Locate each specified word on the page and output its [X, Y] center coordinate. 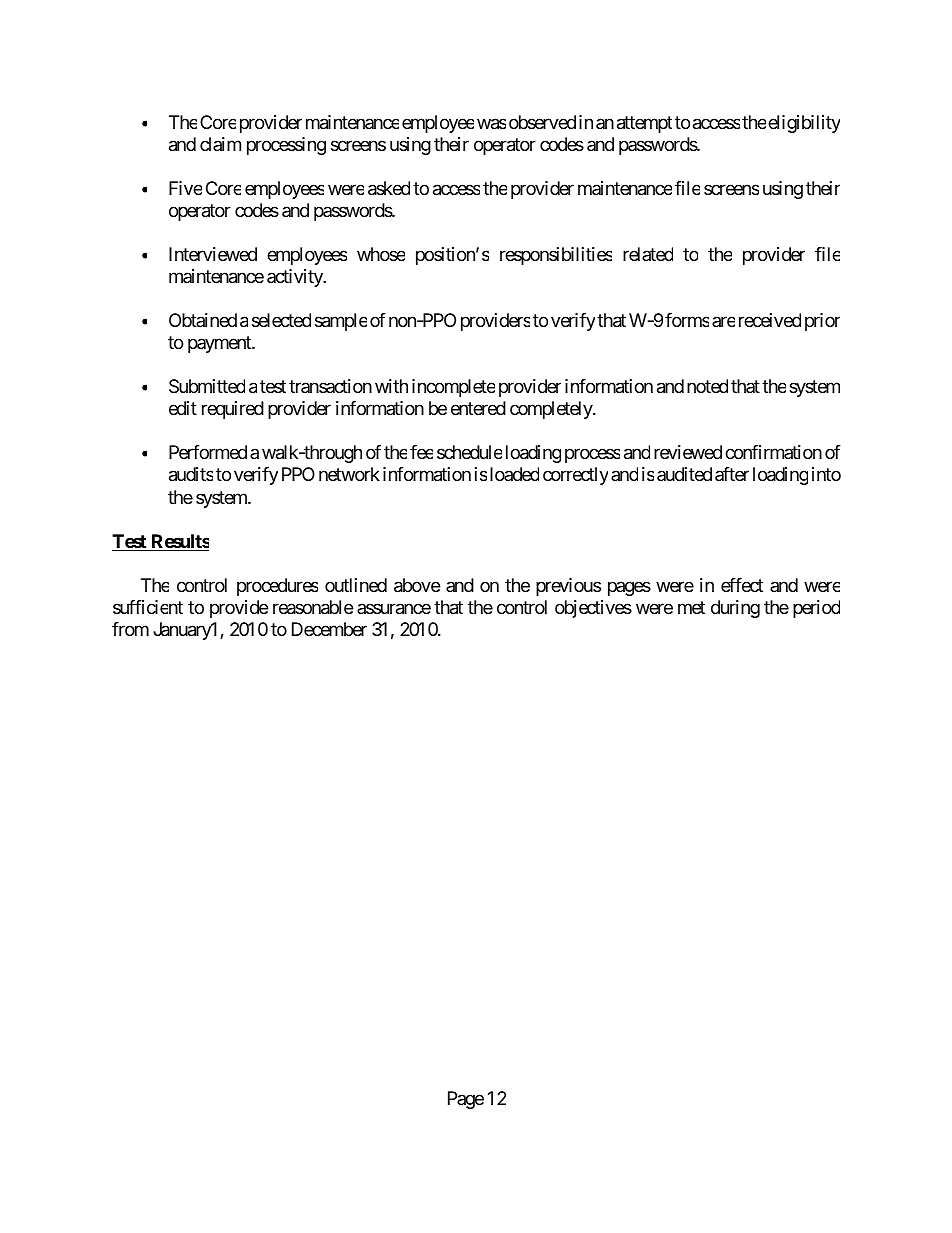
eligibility [804, 124]
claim [220, 144]
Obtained [203, 320]
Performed [208, 452]
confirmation [773, 452]
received [770, 320]
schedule [469, 452]
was [491, 124]
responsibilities [556, 256]
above [417, 585]
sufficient [148, 607]
